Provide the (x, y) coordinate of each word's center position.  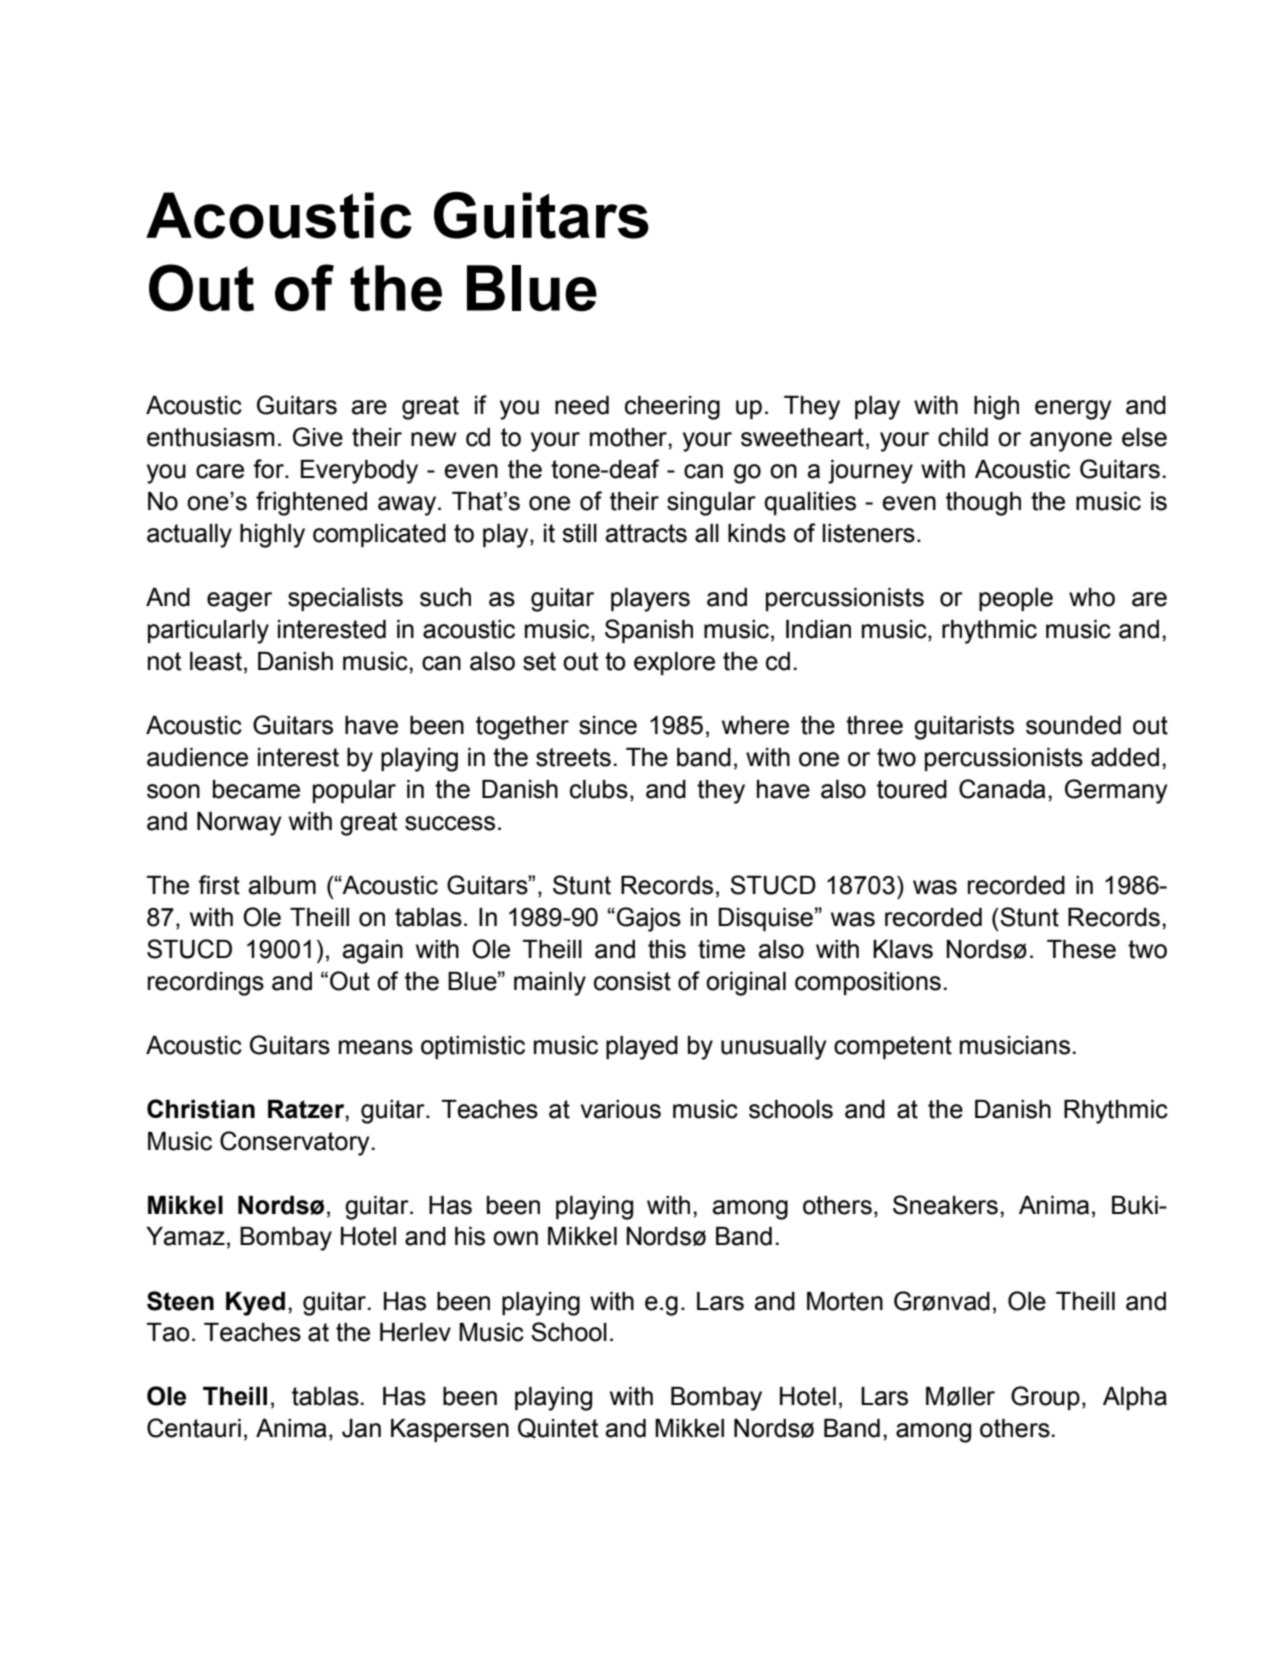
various (621, 1109)
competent (893, 1047)
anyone (1071, 442)
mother (629, 437)
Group (1045, 1398)
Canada (1002, 789)
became (256, 789)
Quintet (558, 1428)
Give (318, 437)
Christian (201, 1109)
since (608, 725)
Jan (361, 1428)
